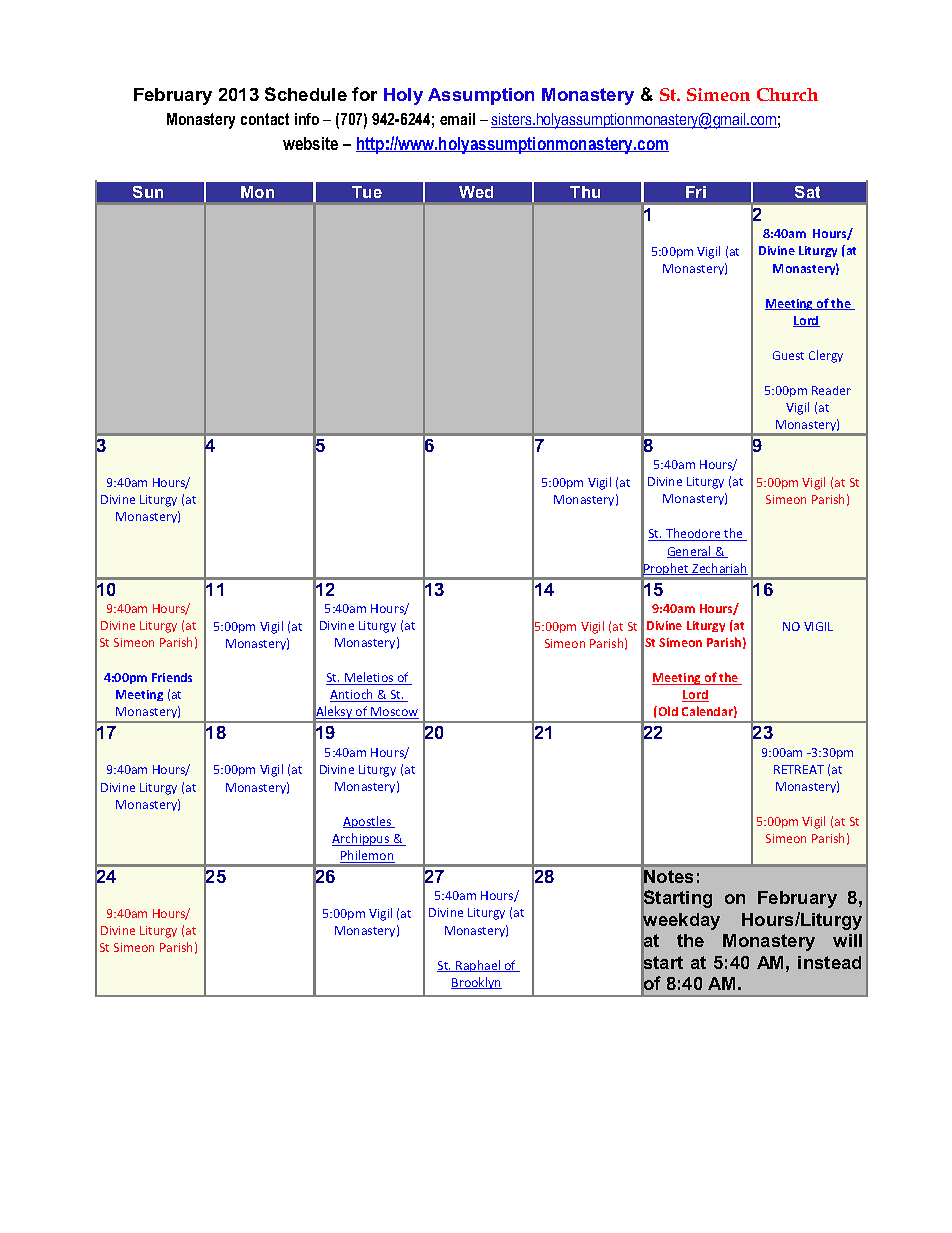  I want to click on Guest, so click(788, 355).
